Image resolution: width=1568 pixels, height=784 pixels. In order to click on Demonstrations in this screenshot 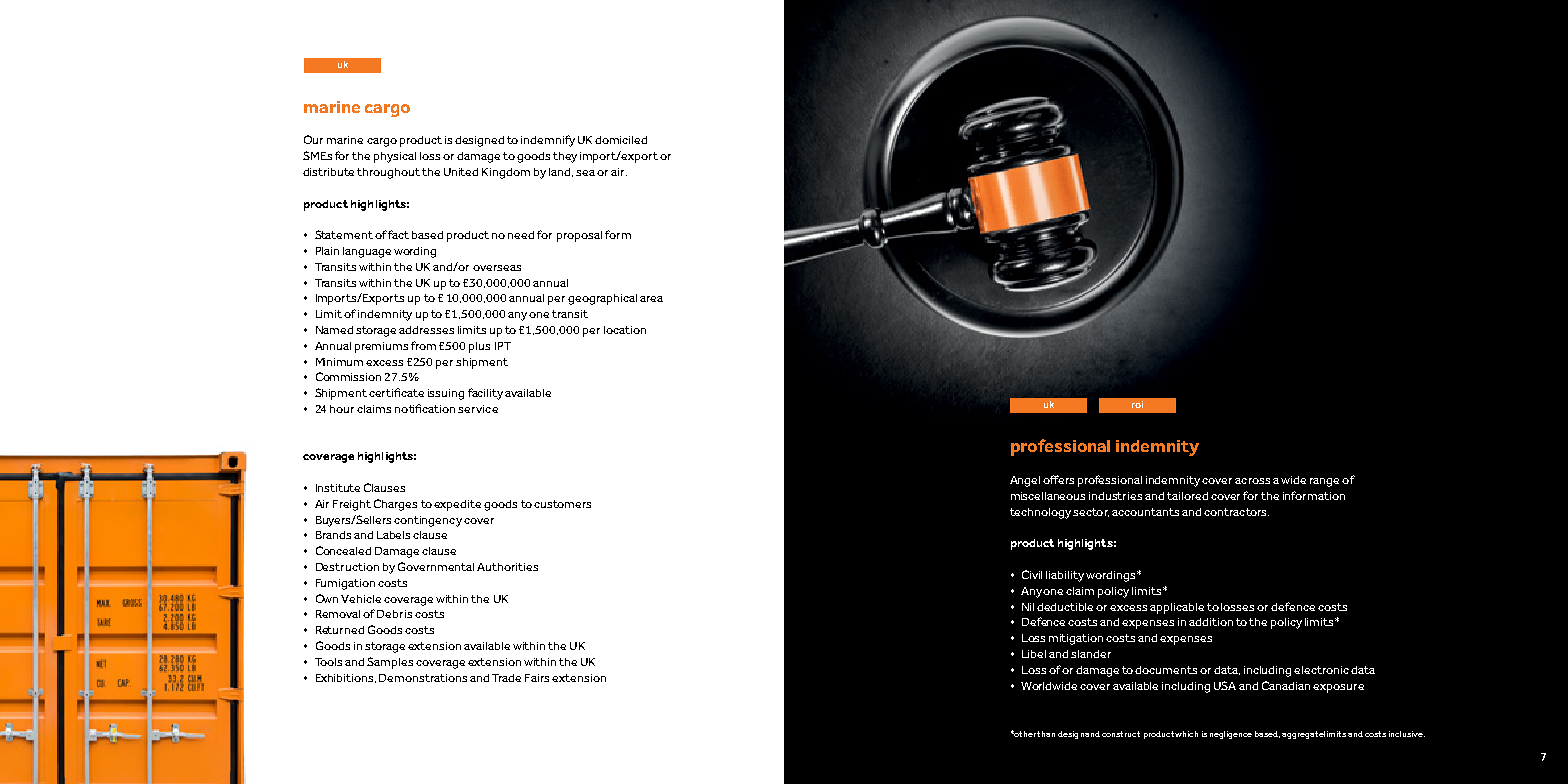, I will do `click(423, 678)`.
